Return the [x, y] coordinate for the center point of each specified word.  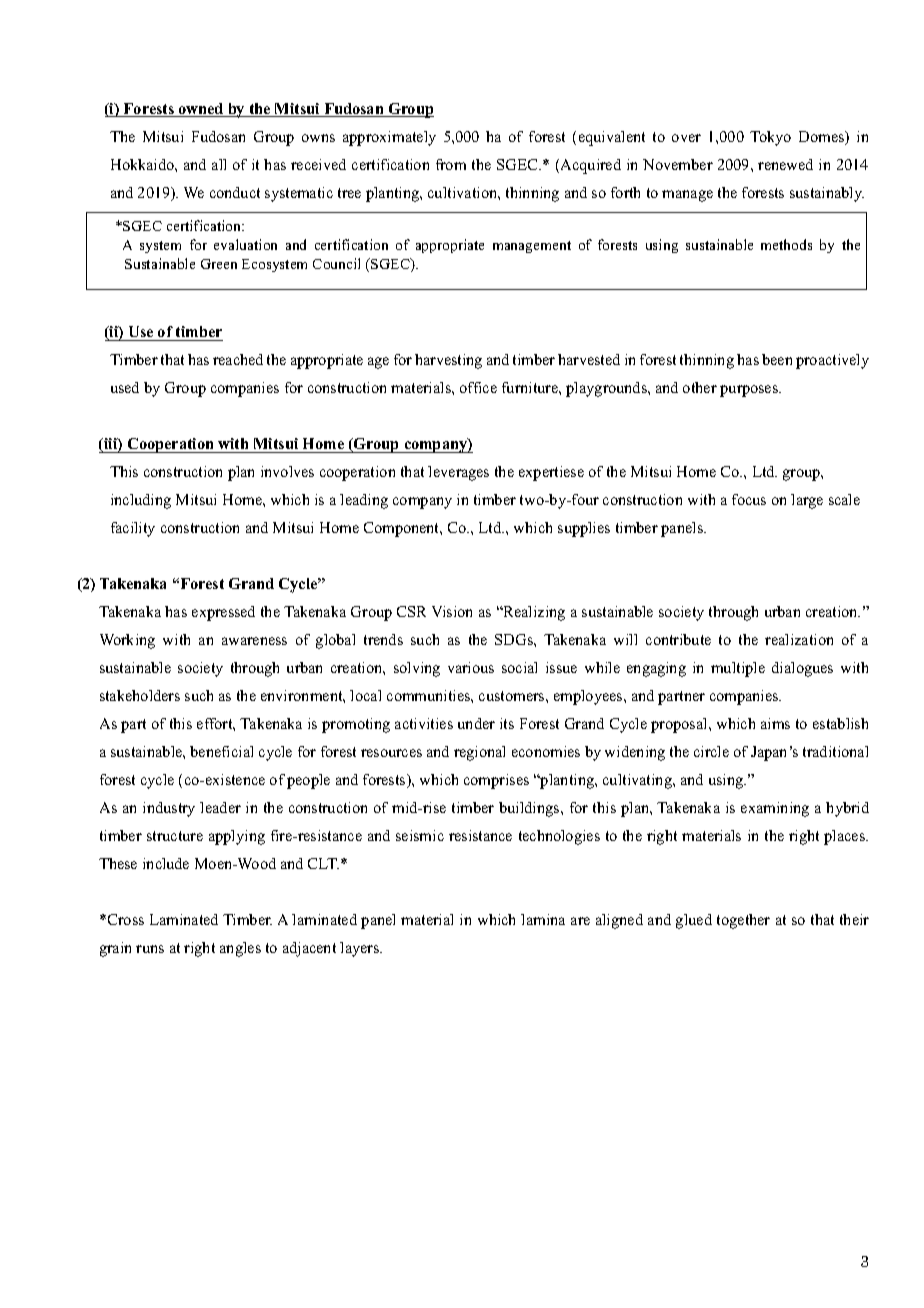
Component [403, 529]
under [476, 723]
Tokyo [770, 138]
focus [749, 499]
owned [201, 110]
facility [133, 529]
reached [238, 359]
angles [240, 949]
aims [775, 723]
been [777, 359]
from [451, 164]
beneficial [221, 751]
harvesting [448, 361]
